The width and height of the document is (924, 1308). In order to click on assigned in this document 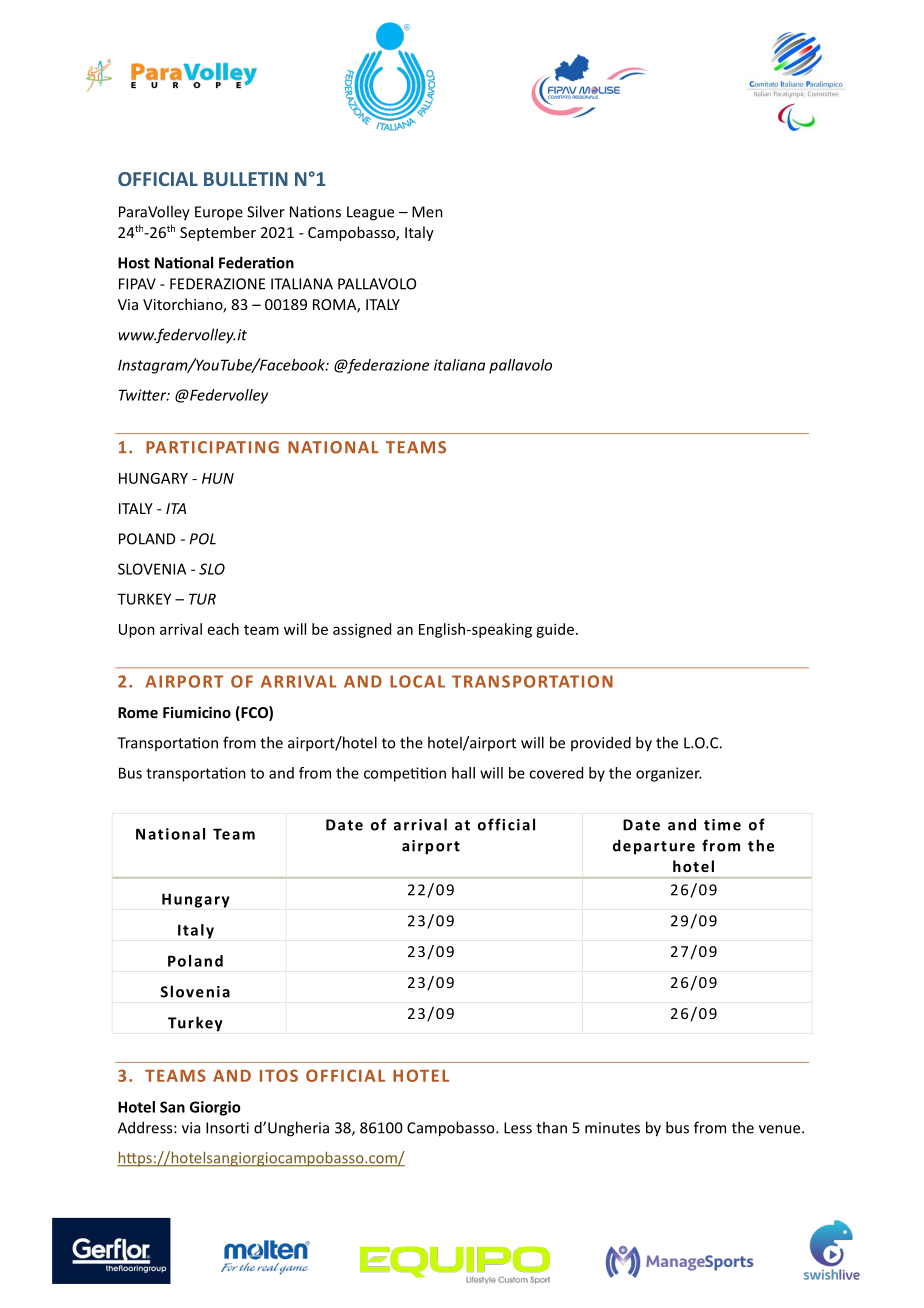, I will do `click(362, 630)`.
